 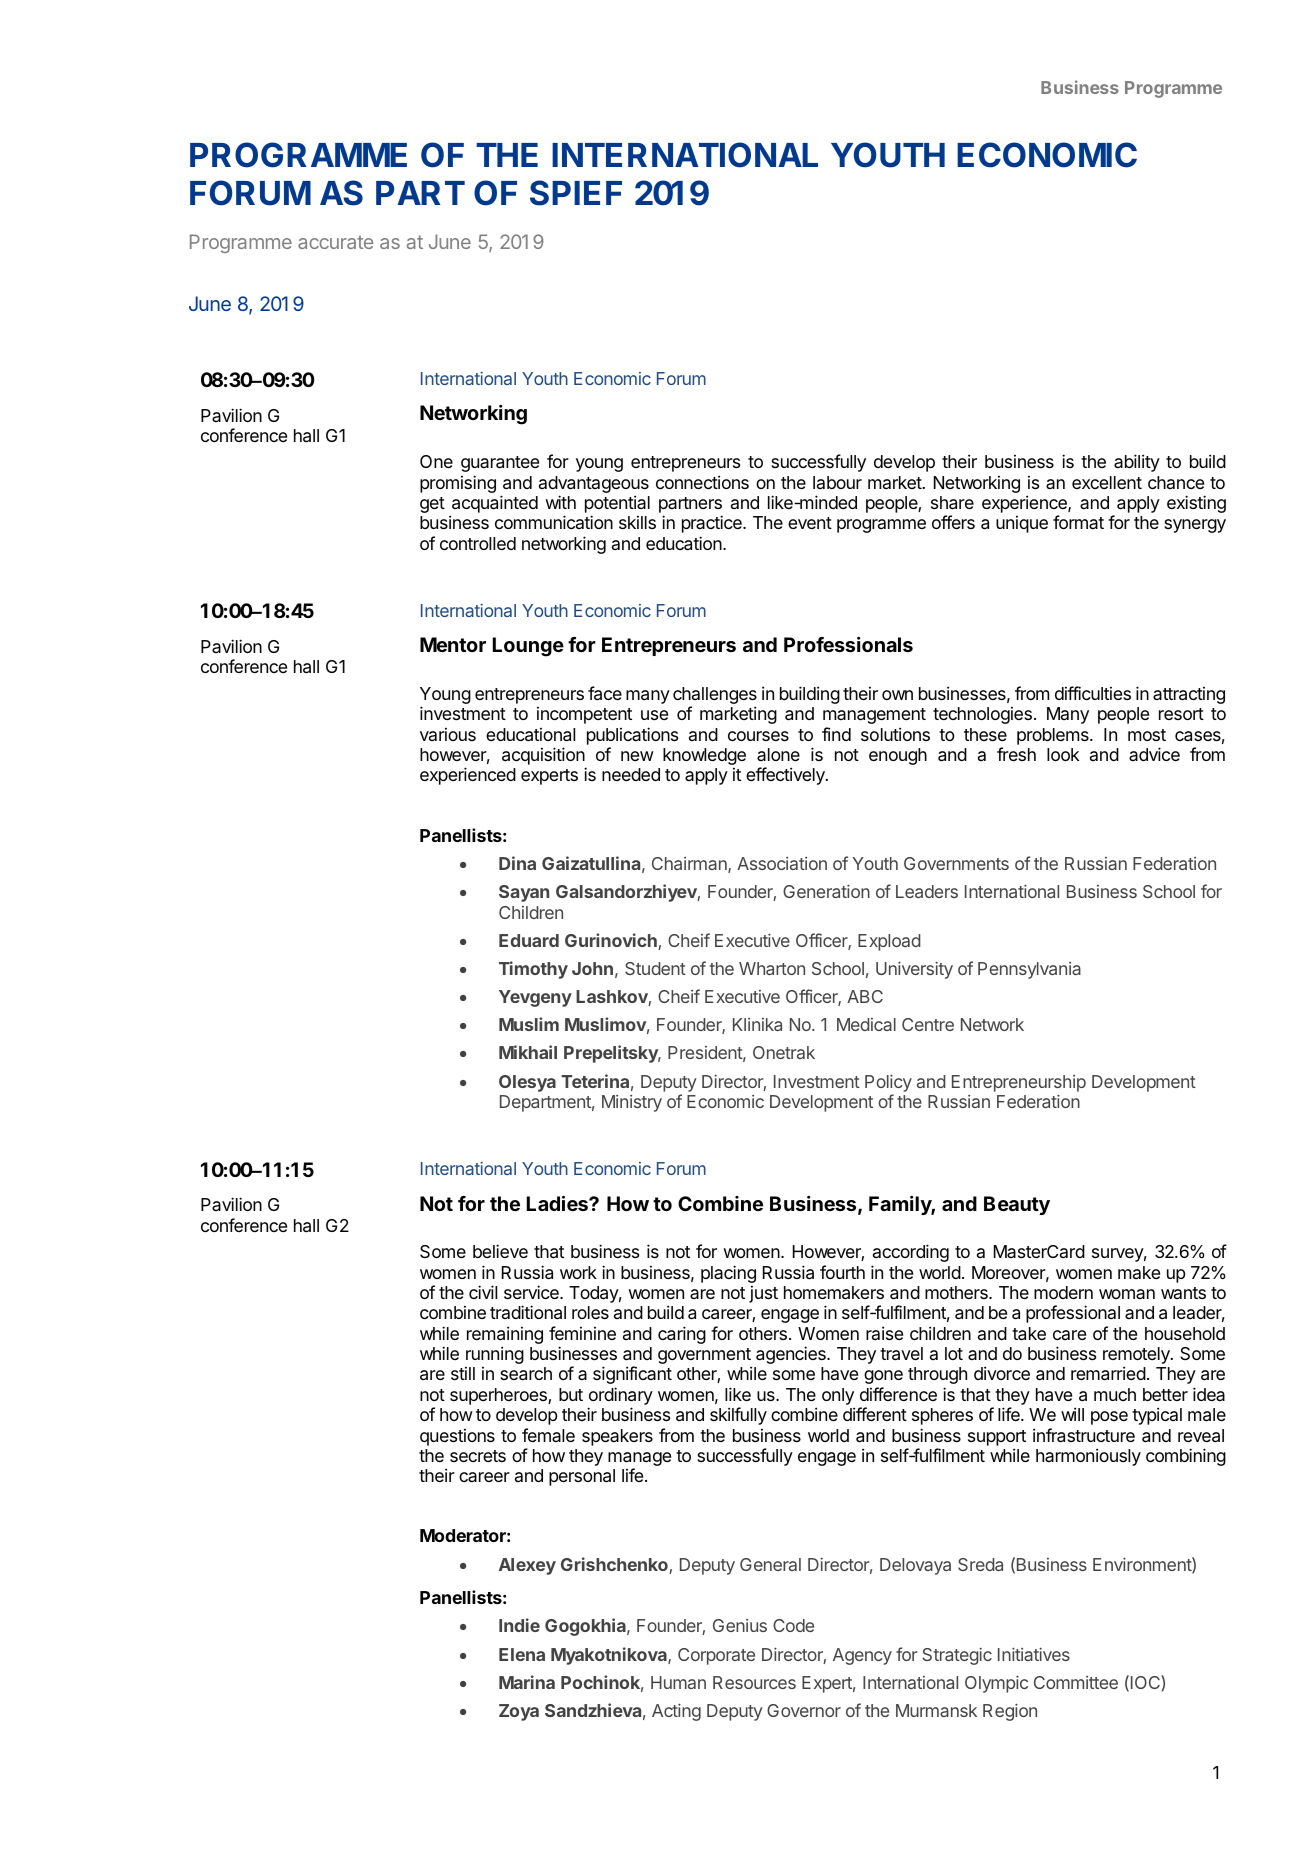 I want to click on accurate, so click(x=335, y=242).
